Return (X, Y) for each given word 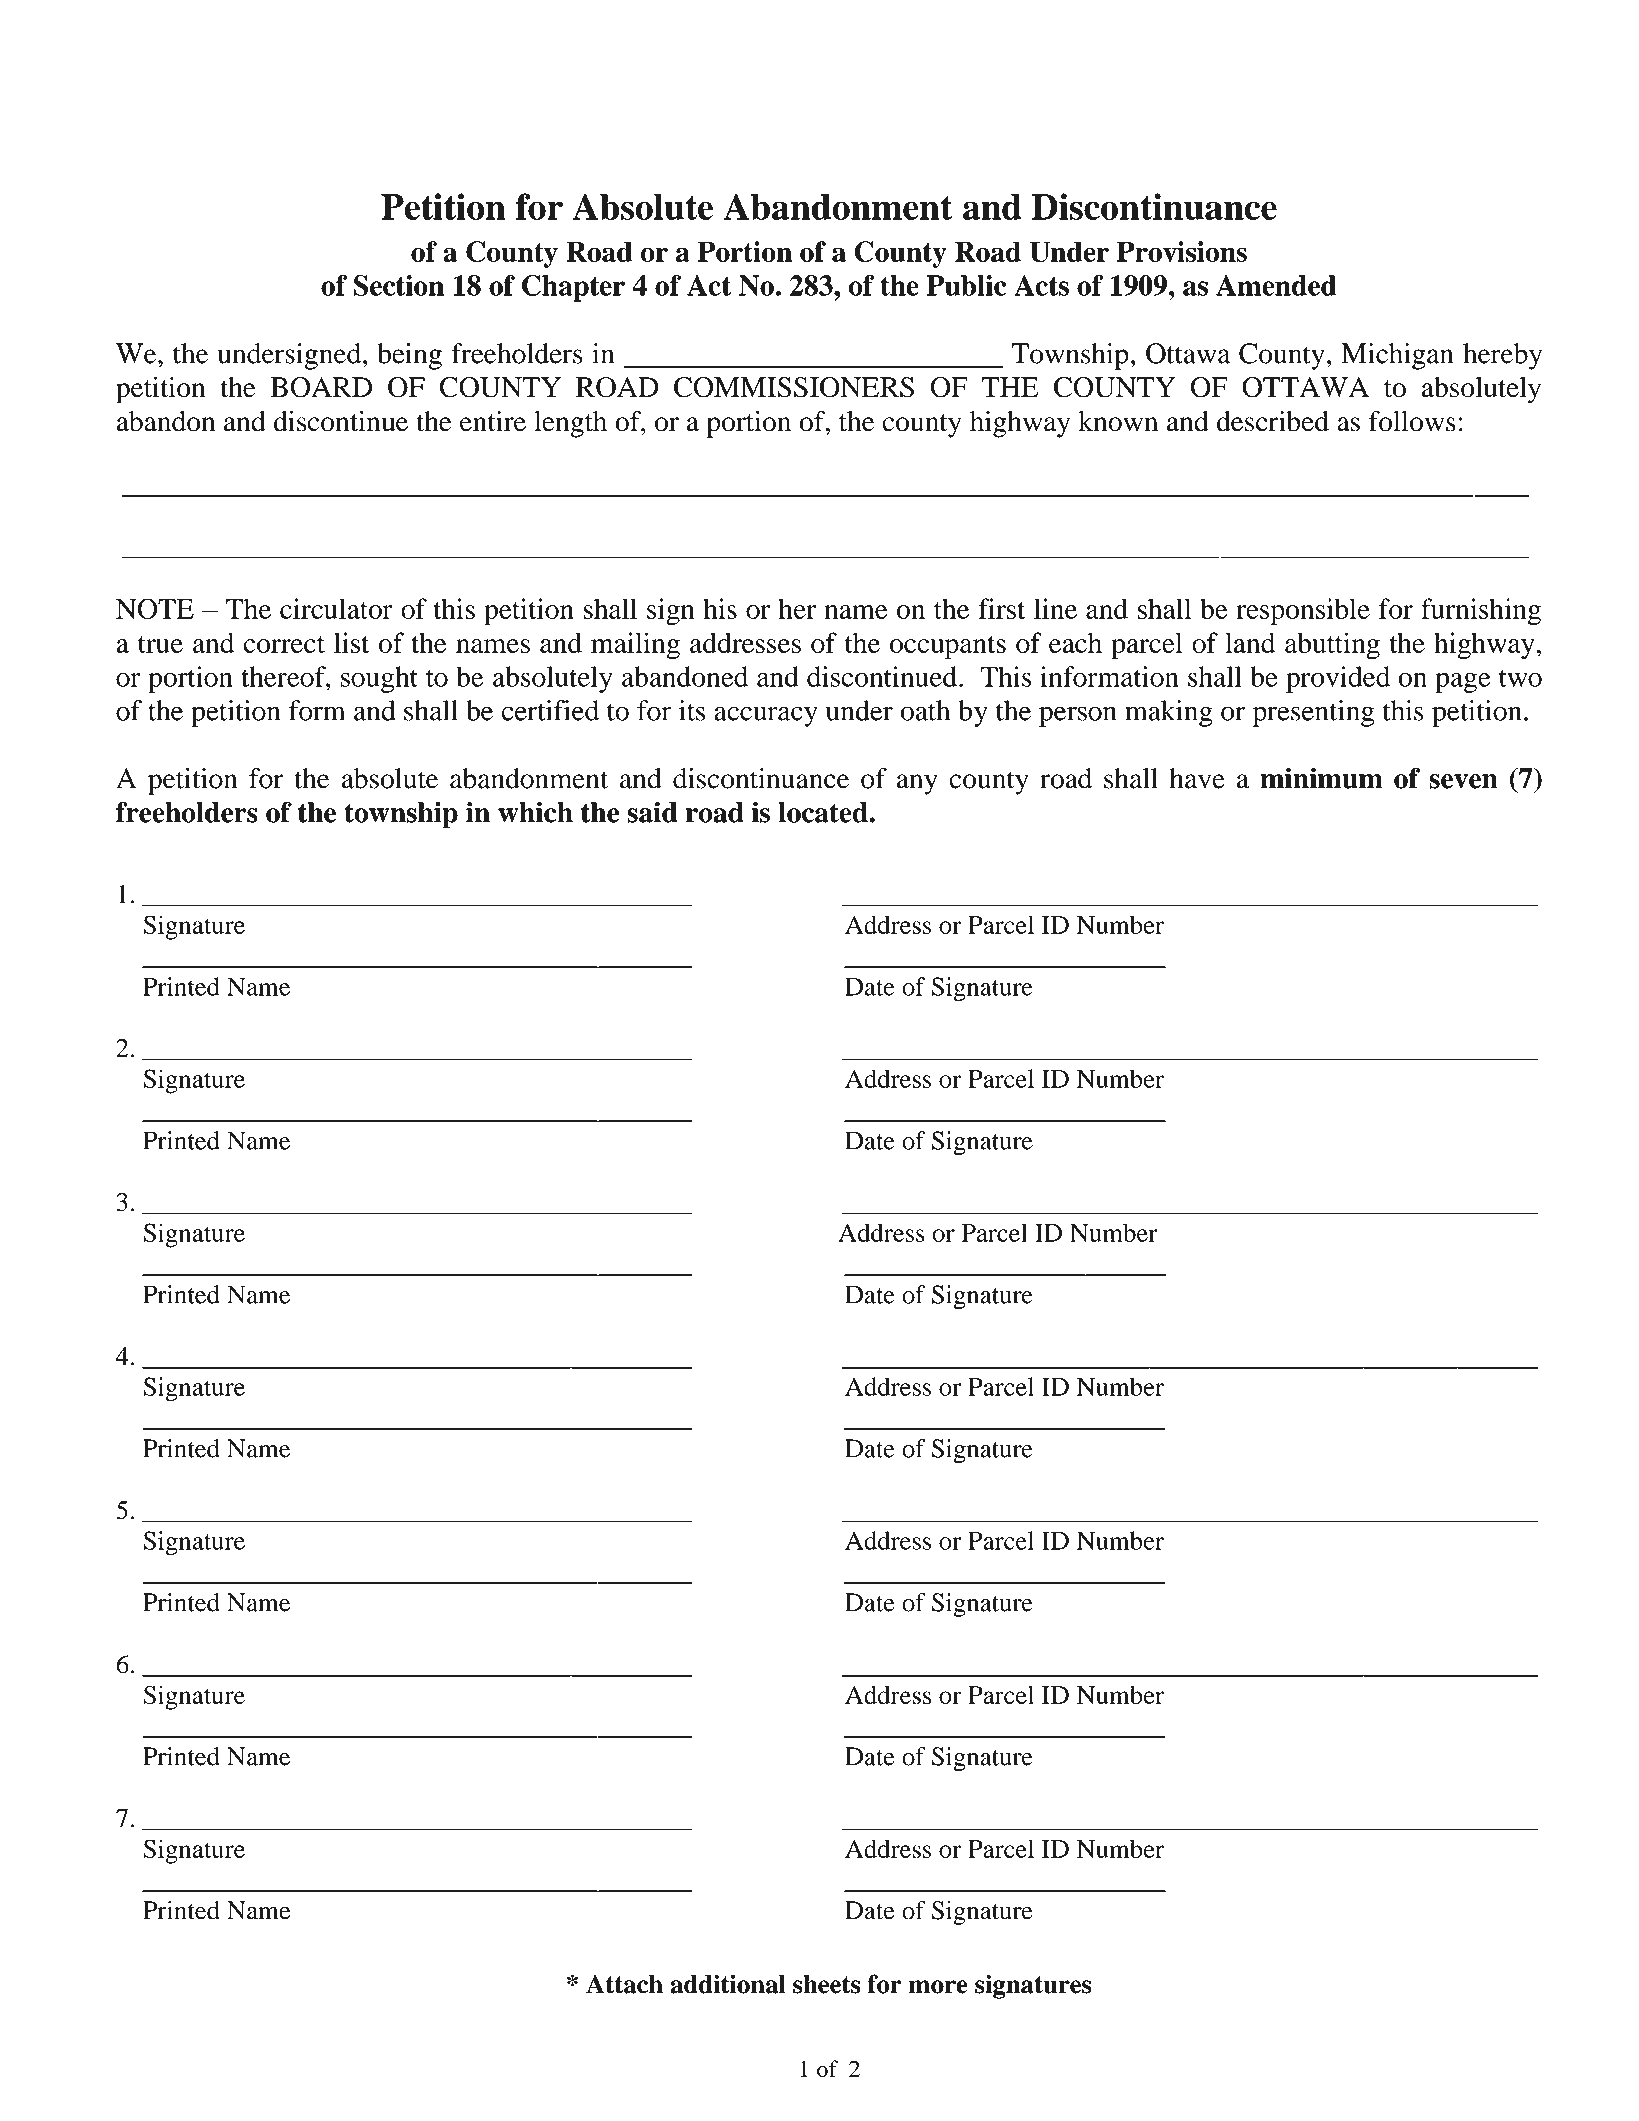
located (824, 812)
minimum (1321, 778)
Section (399, 285)
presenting (1314, 713)
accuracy (766, 716)
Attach (624, 1984)
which (535, 812)
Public (966, 285)
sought (379, 679)
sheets (826, 1984)
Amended (1276, 285)
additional (728, 1984)
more (938, 1987)
